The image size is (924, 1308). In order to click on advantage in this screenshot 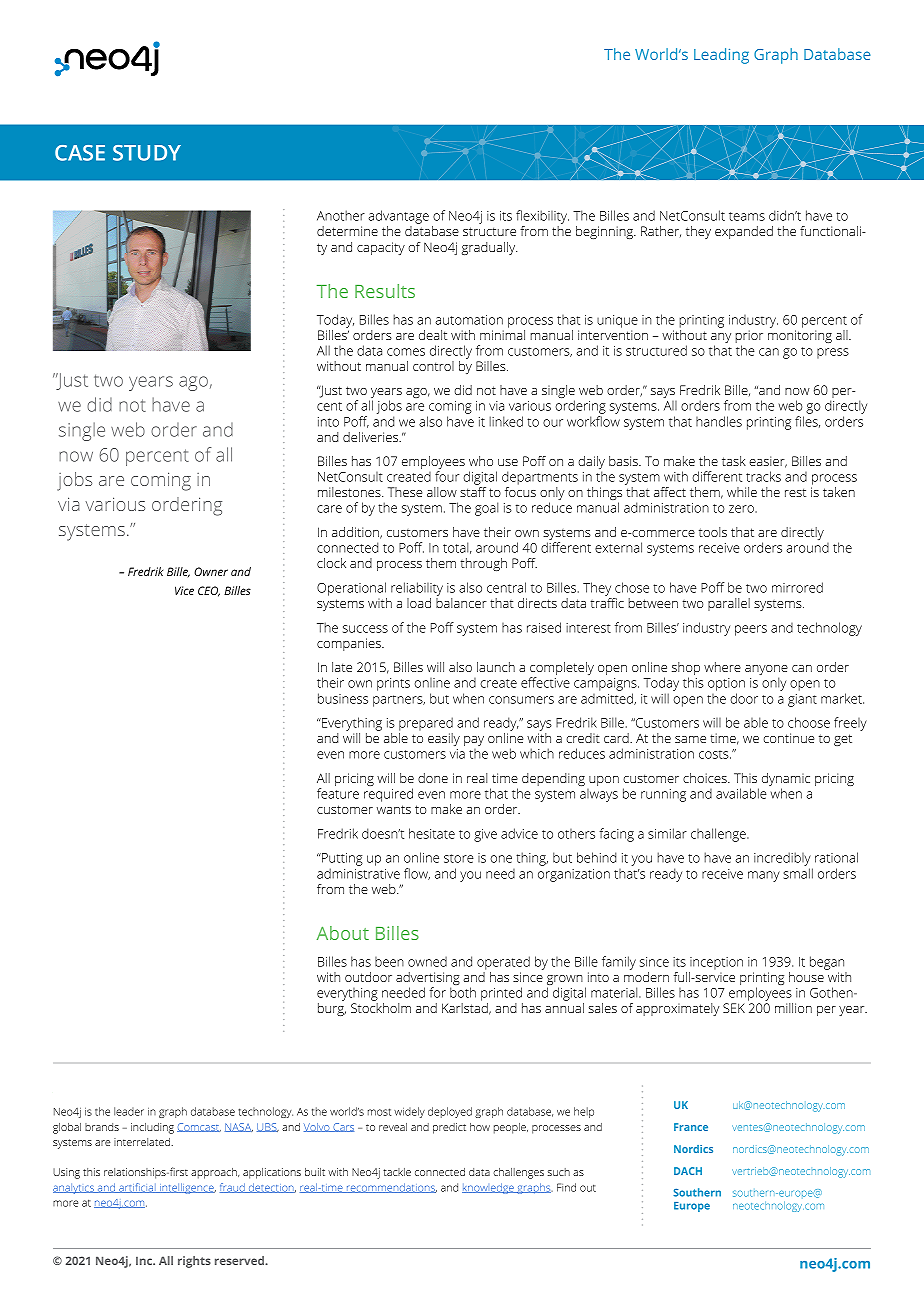, I will do `click(398, 218)`.
